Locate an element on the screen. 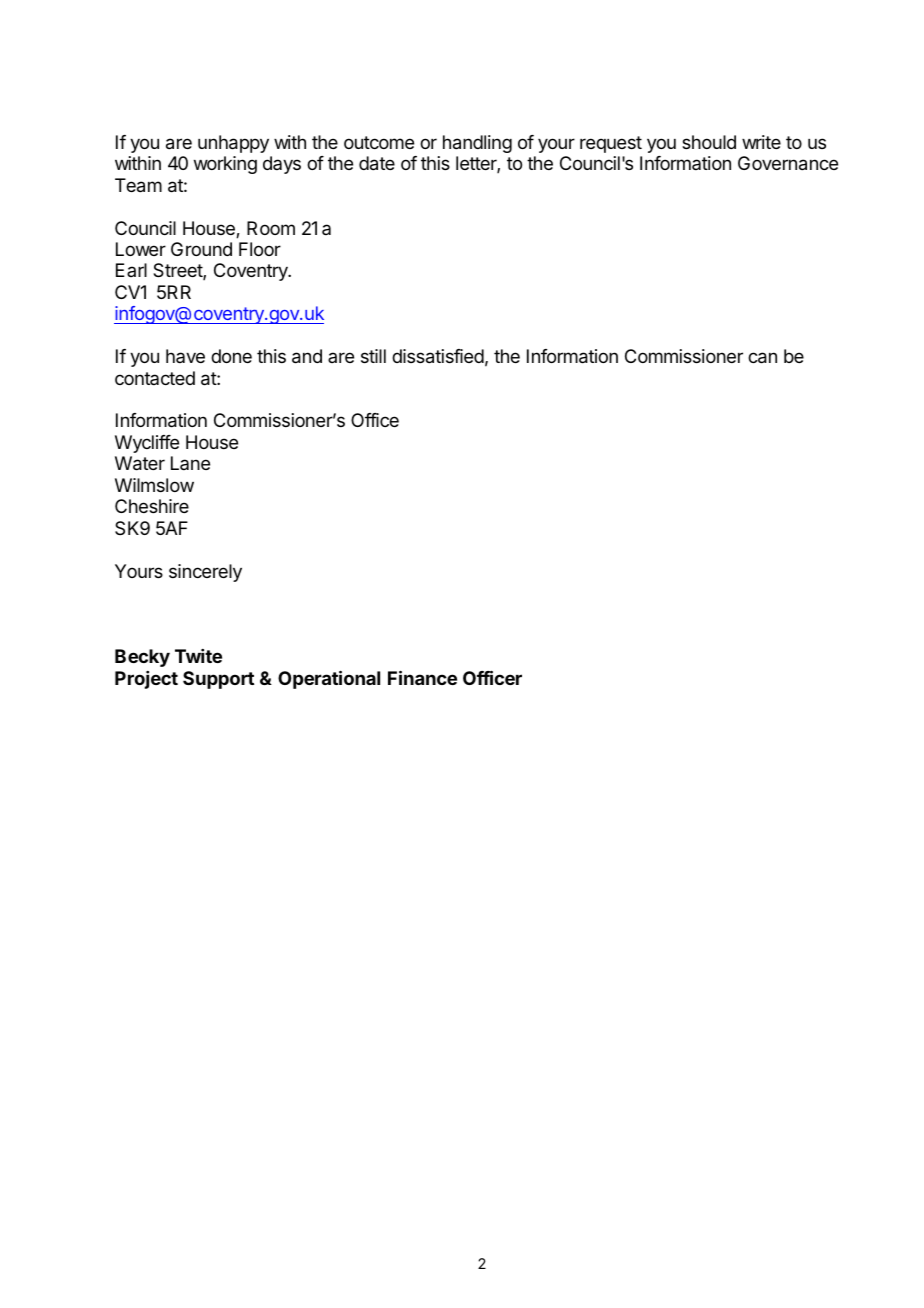 This screenshot has height=1308, width=924. should is located at coordinates (709, 142).
